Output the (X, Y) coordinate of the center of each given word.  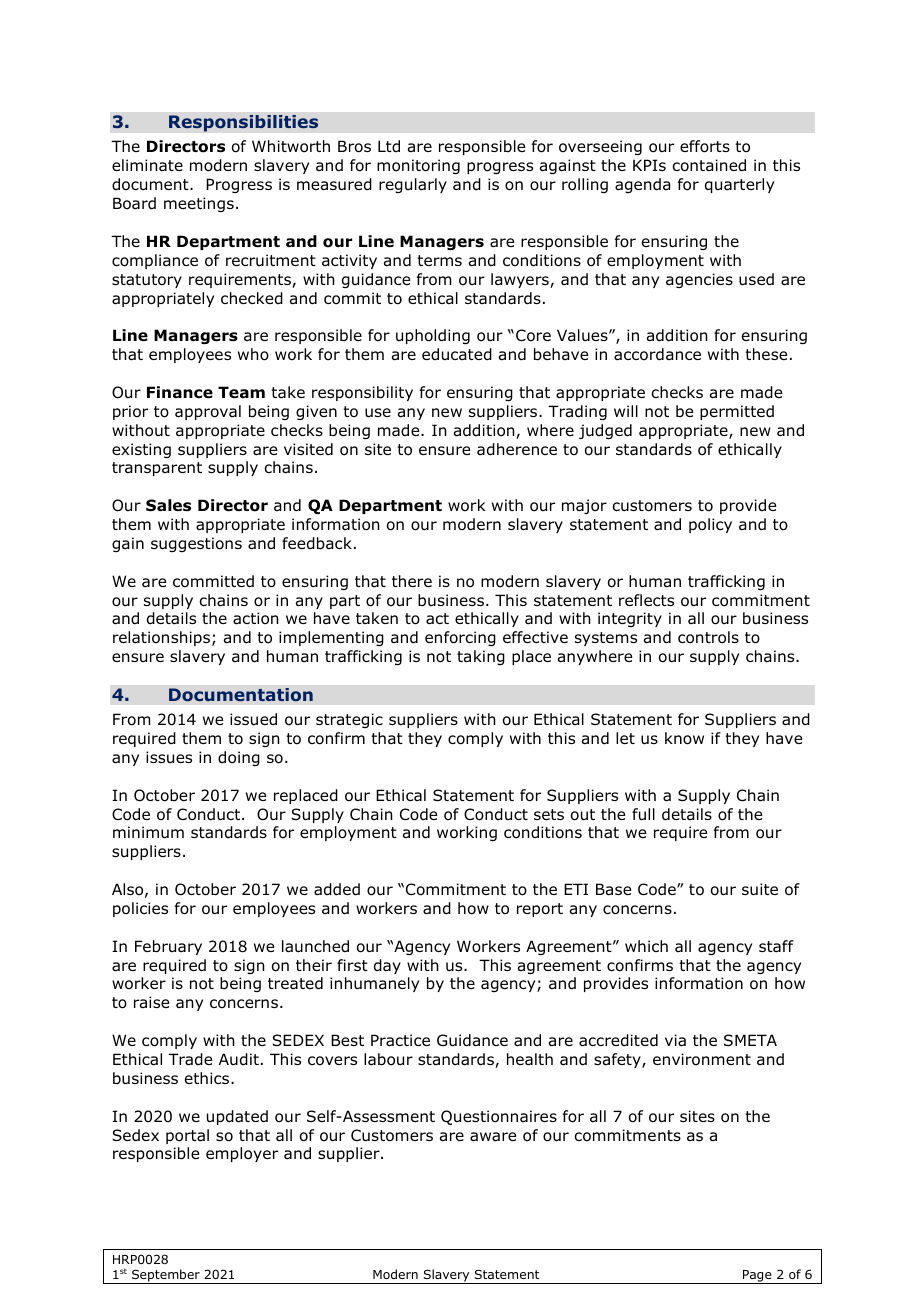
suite (760, 889)
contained (709, 165)
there (412, 581)
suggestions (196, 544)
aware (493, 1137)
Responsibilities (243, 123)
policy (710, 525)
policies (140, 909)
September (166, 1276)
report (540, 910)
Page (757, 1277)
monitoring (418, 166)
